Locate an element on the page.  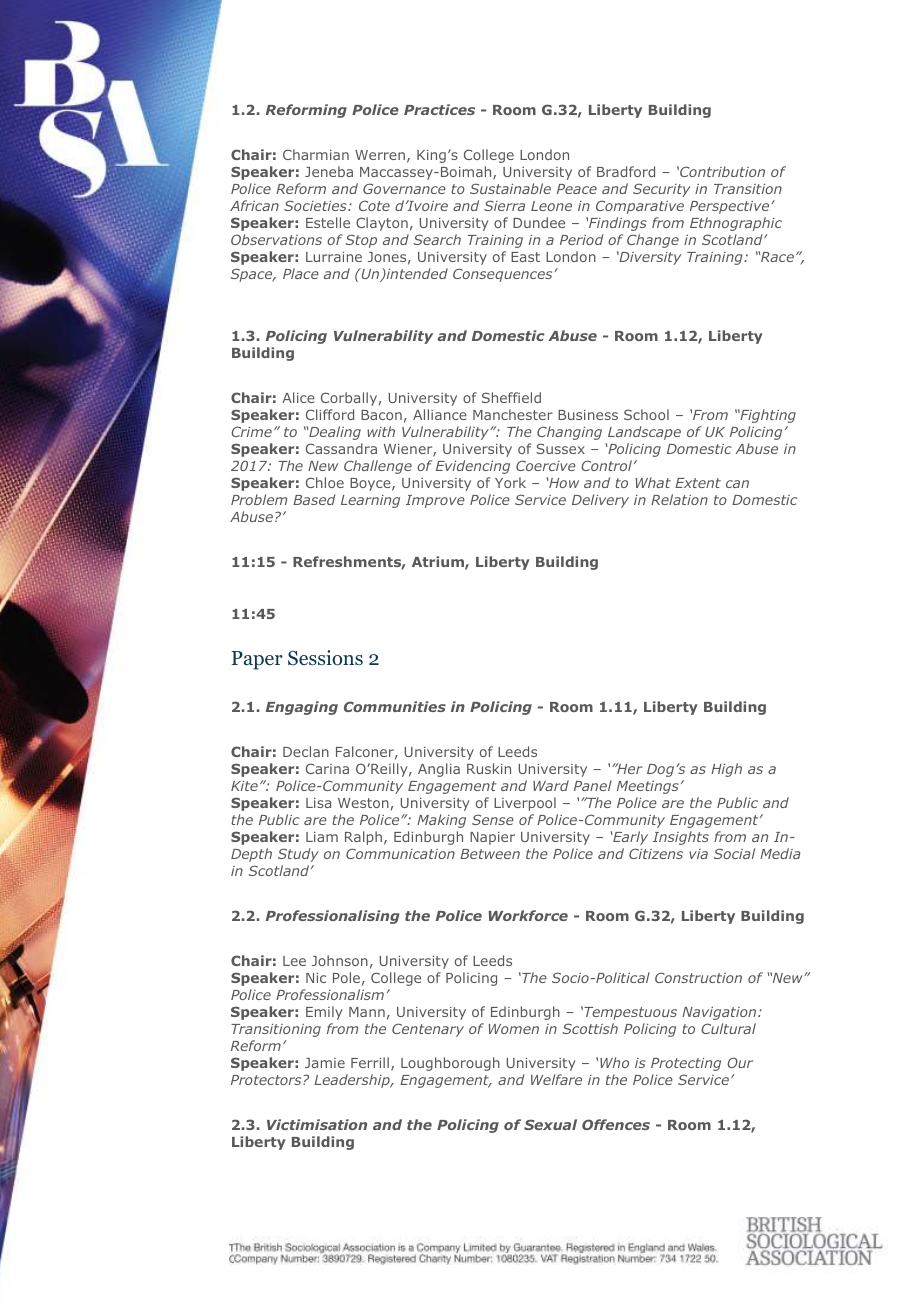
Welfare is located at coordinates (556, 1079).
